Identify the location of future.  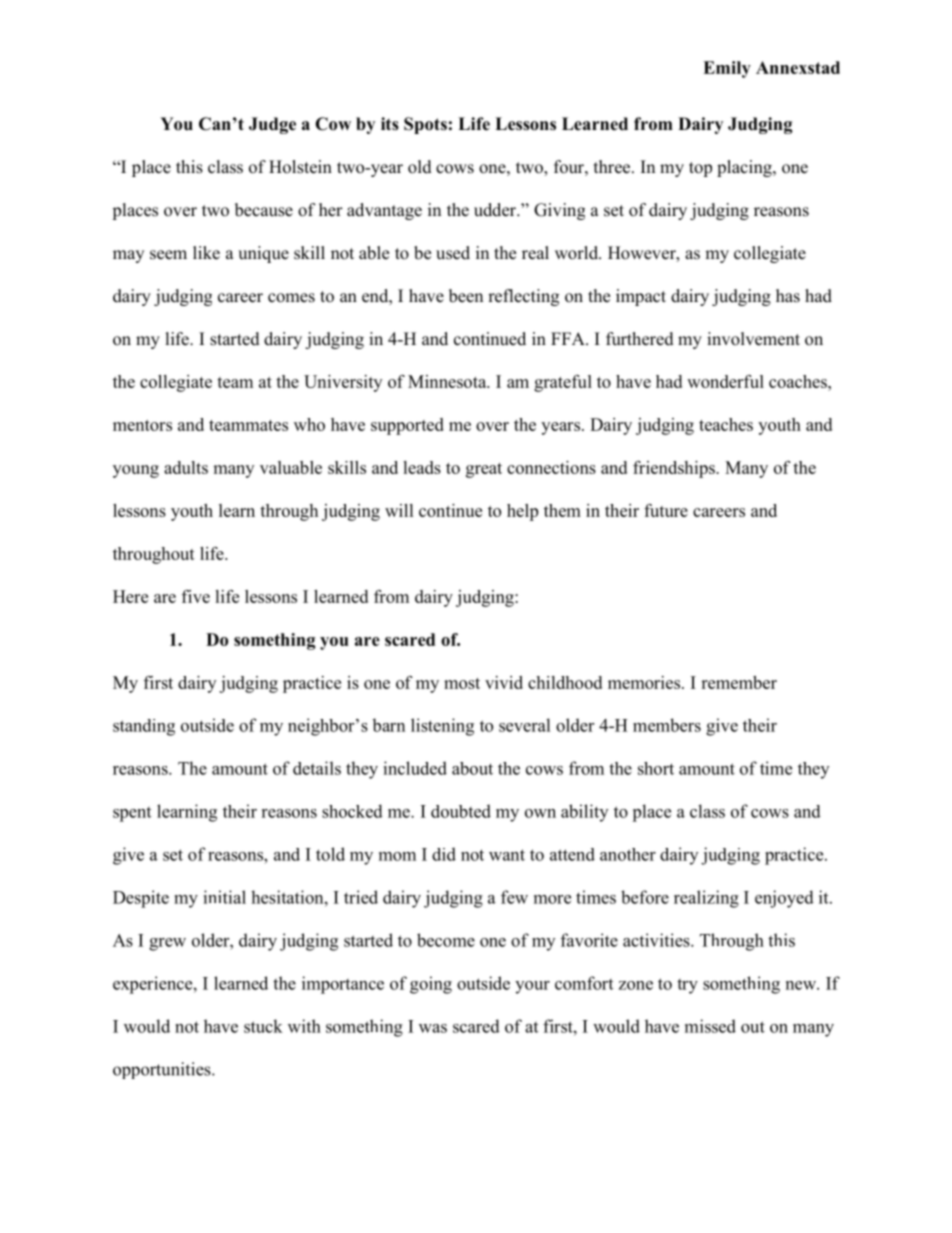
(666, 510).
